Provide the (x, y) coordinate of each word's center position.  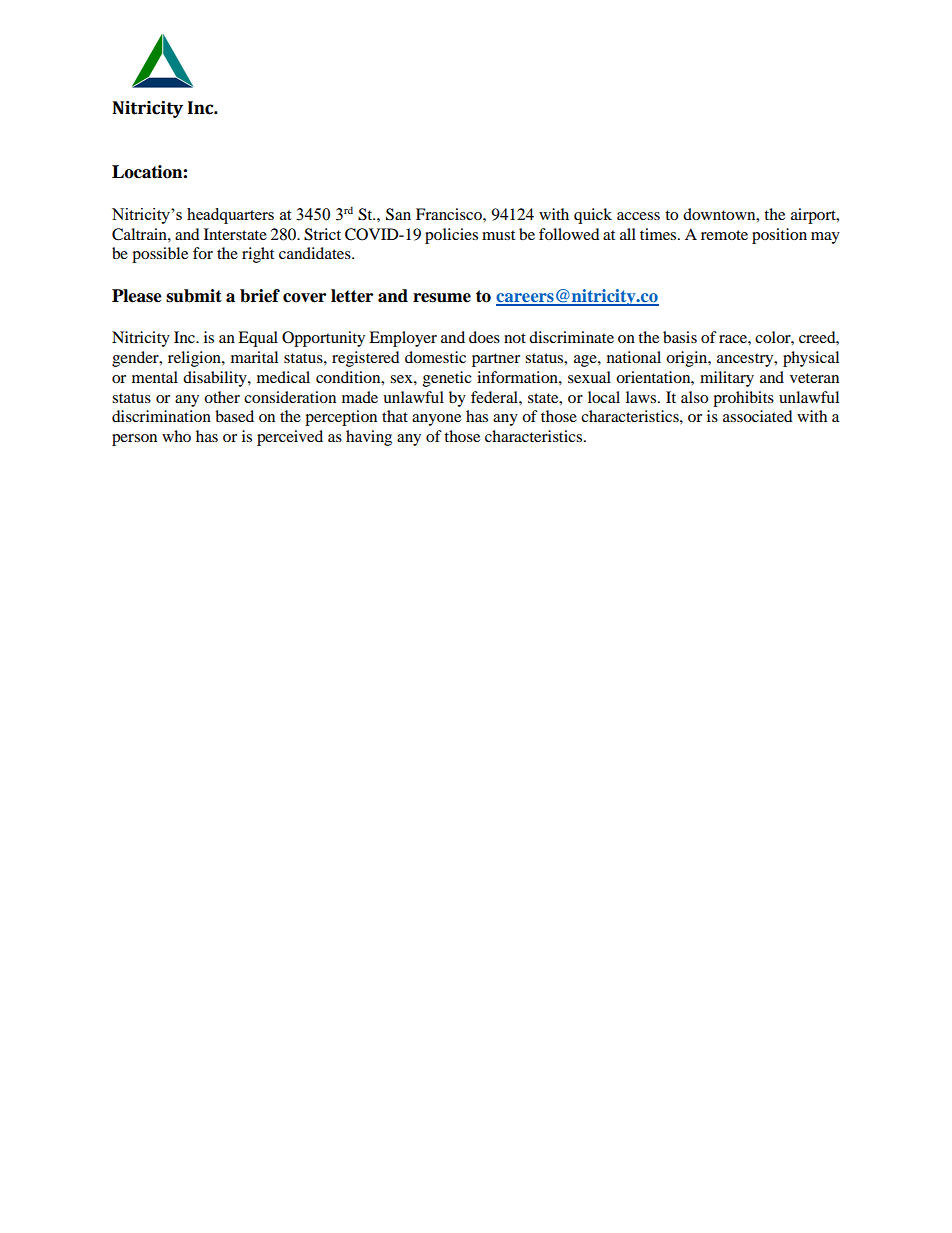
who (176, 436)
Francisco (450, 214)
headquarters (230, 216)
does (484, 337)
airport (814, 216)
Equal (258, 339)
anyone (436, 420)
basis (680, 337)
